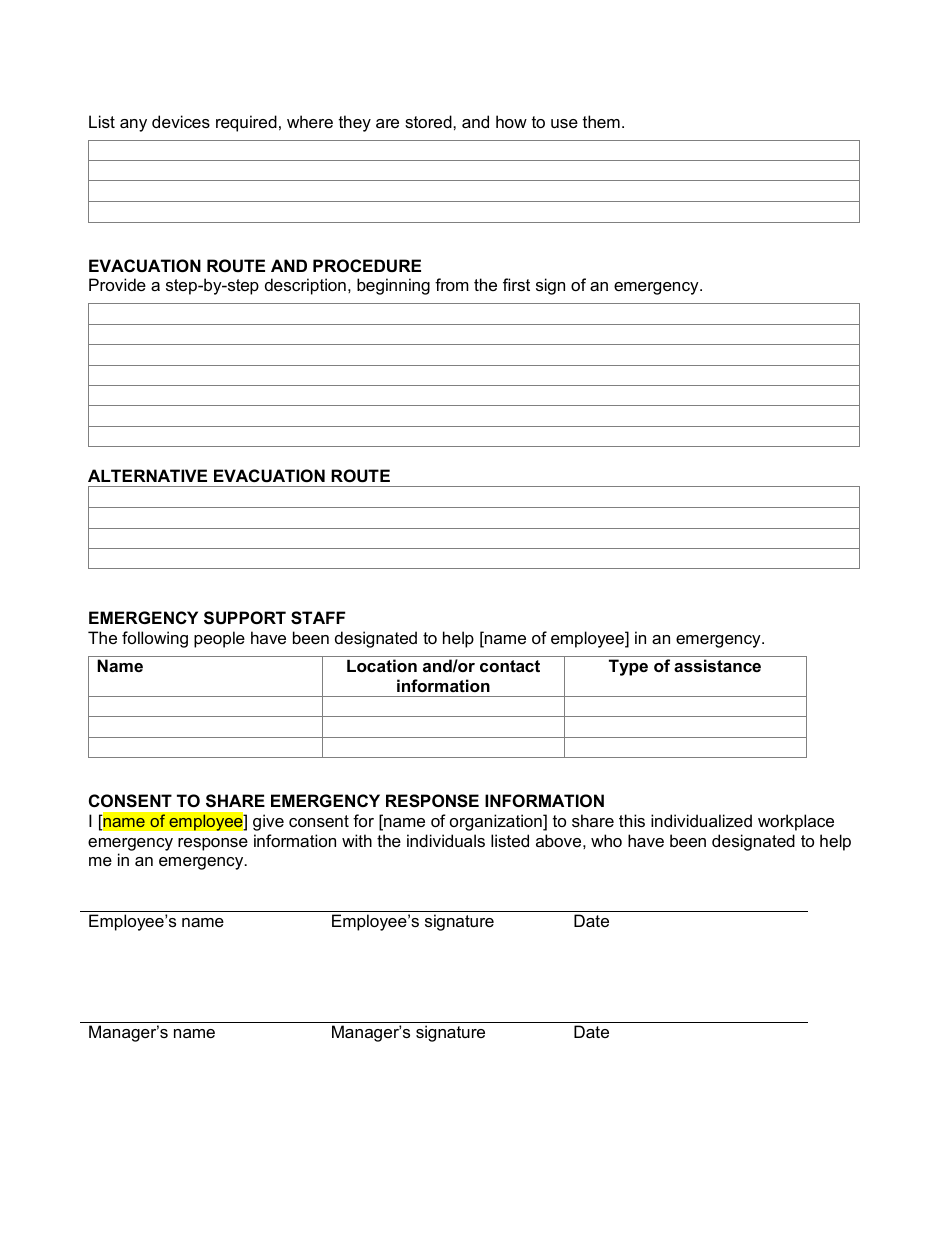  I want to click on from, so click(452, 284).
